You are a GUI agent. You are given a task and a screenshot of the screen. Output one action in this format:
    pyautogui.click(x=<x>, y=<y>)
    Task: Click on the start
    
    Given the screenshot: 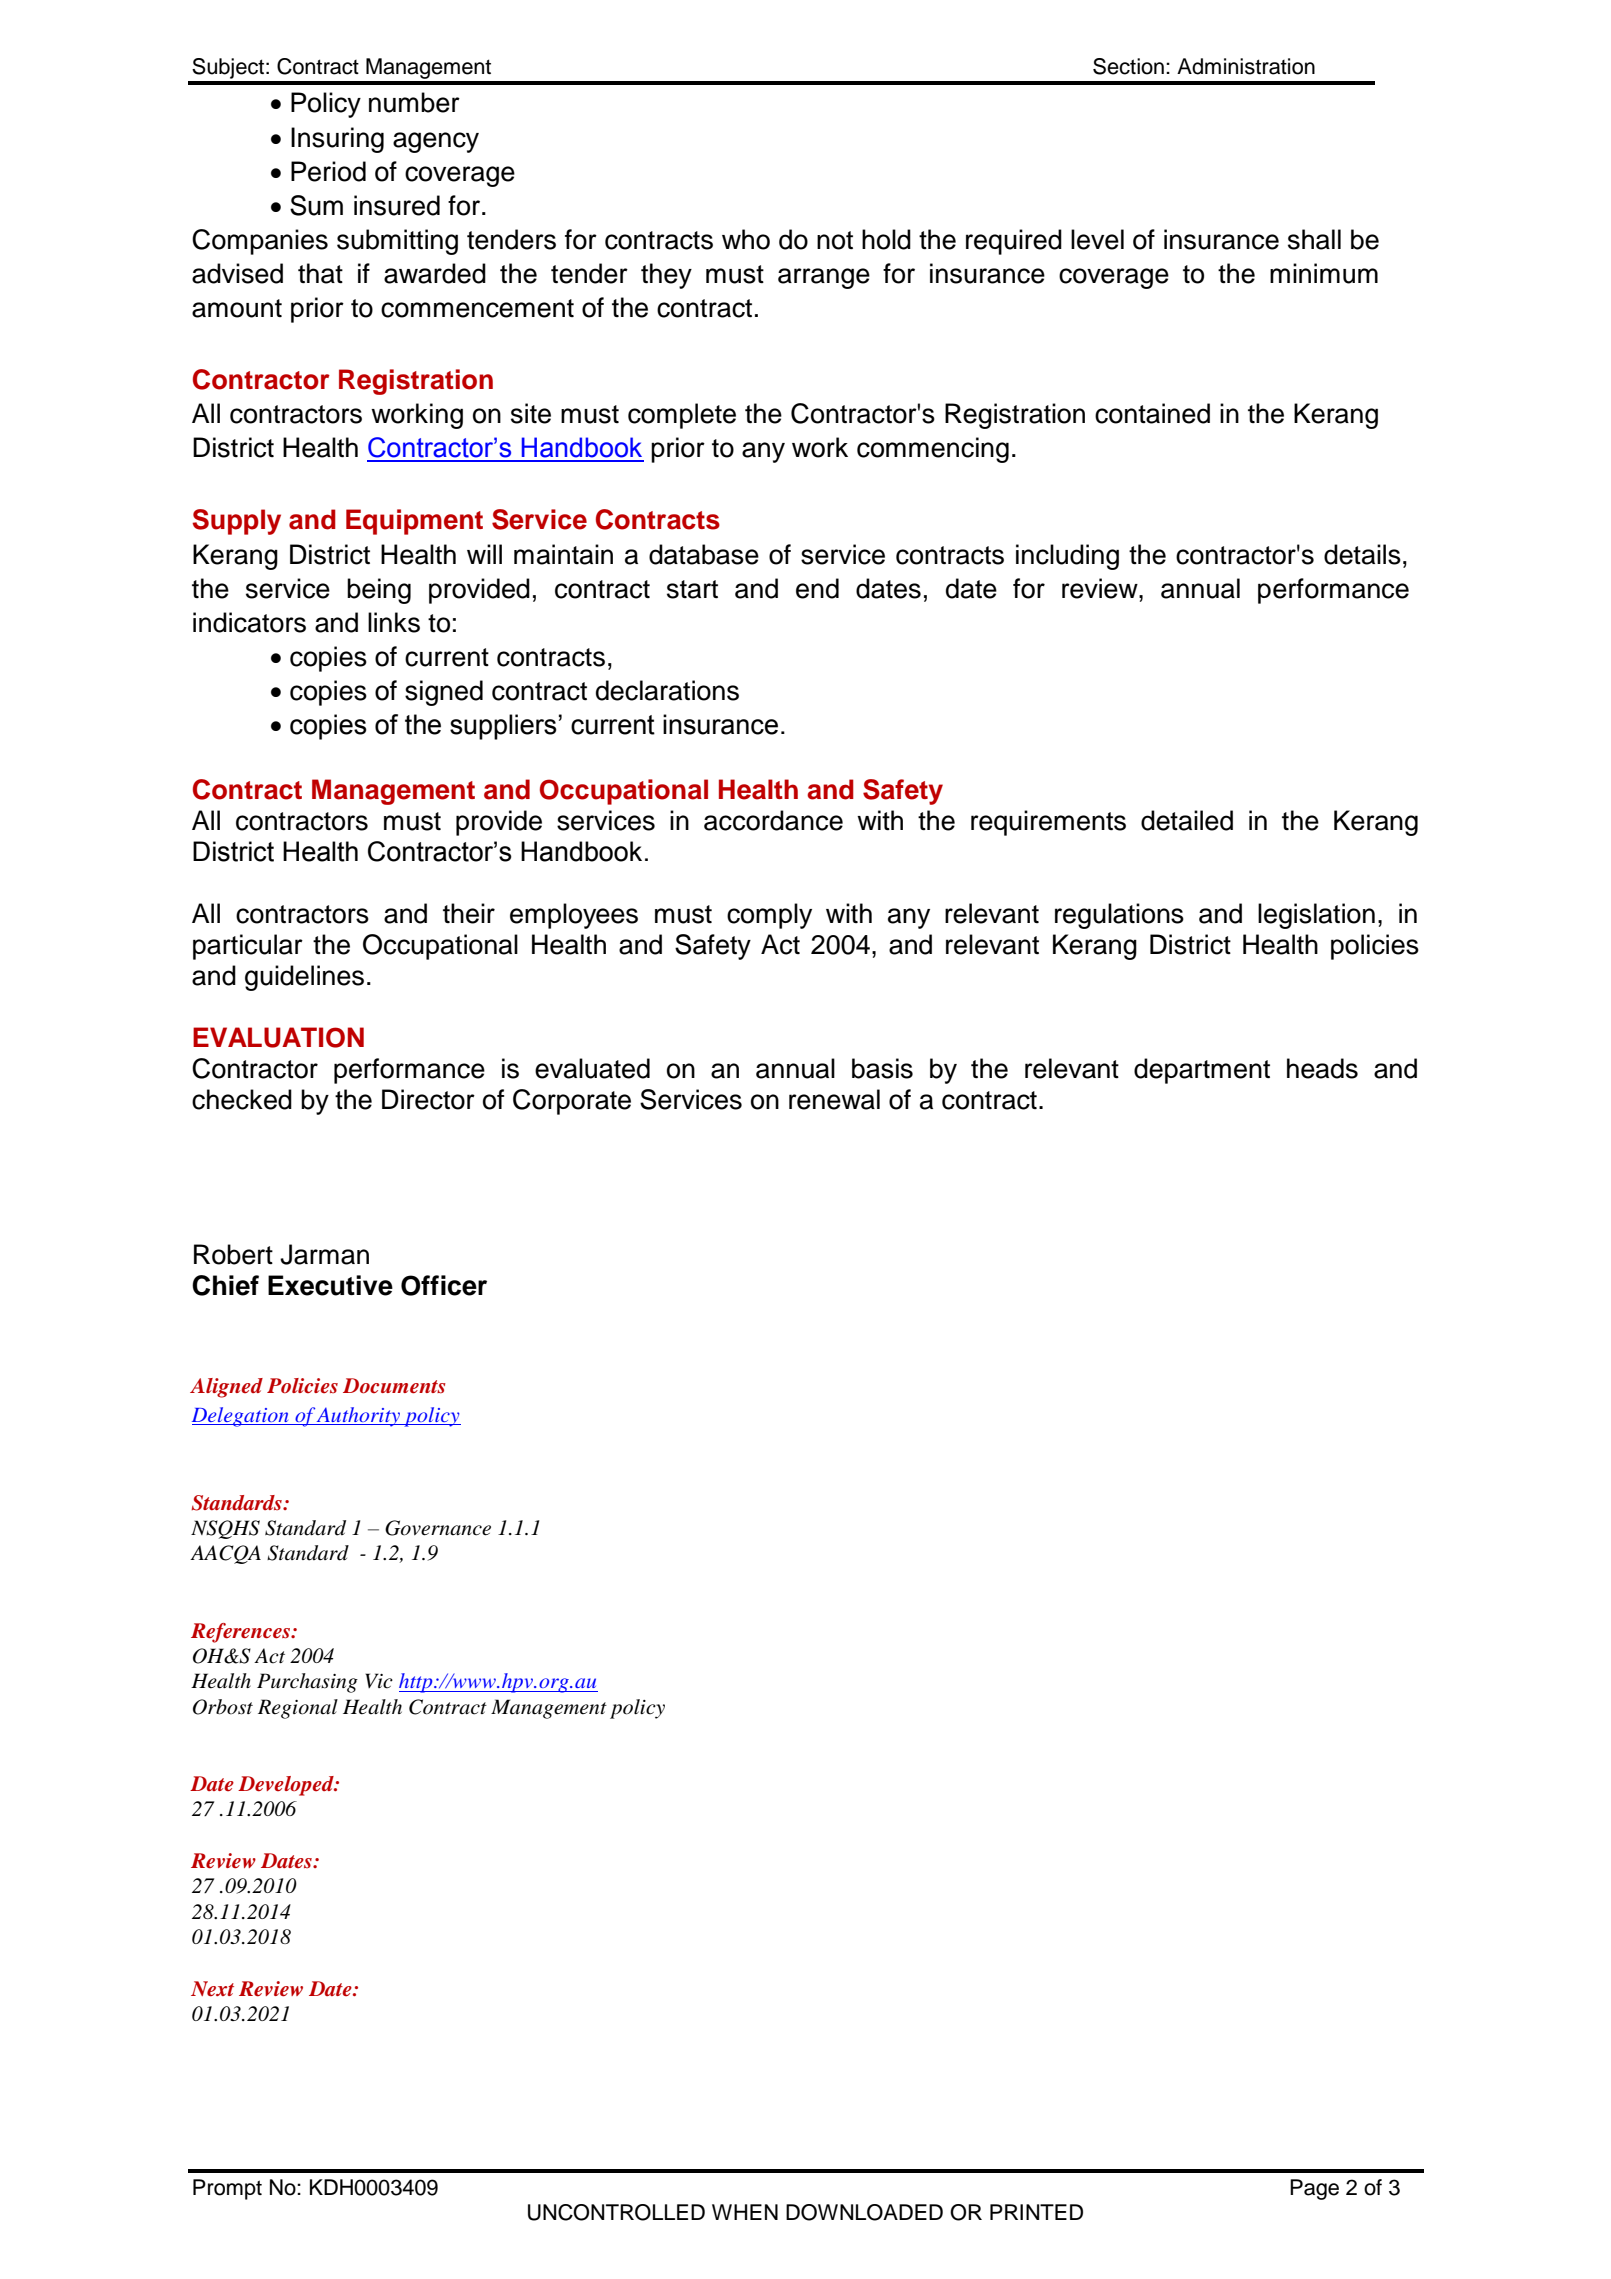 What is the action you would take?
    pyautogui.click(x=692, y=589)
